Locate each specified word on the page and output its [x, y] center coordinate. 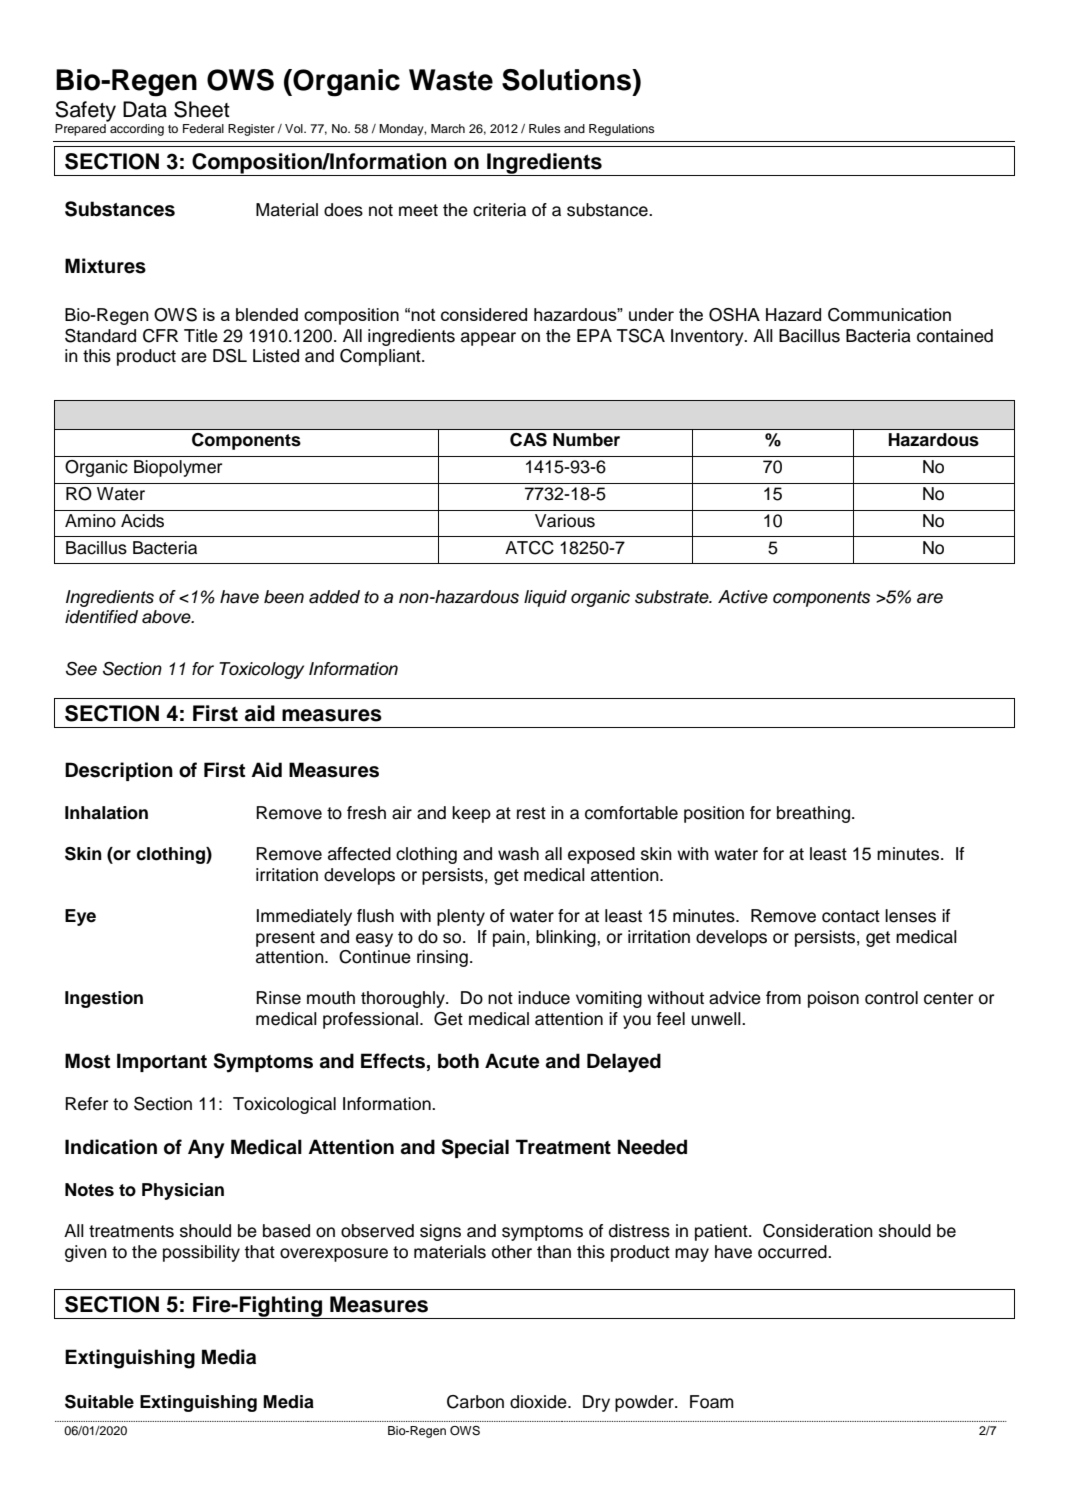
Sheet [202, 109]
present [285, 939]
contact [851, 916]
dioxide [539, 1402]
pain [509, 938]
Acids [142, 521]
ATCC [529, 548]
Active [743, 597]
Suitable [99, 1402]
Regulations [622, 130]
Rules [545, 128]
